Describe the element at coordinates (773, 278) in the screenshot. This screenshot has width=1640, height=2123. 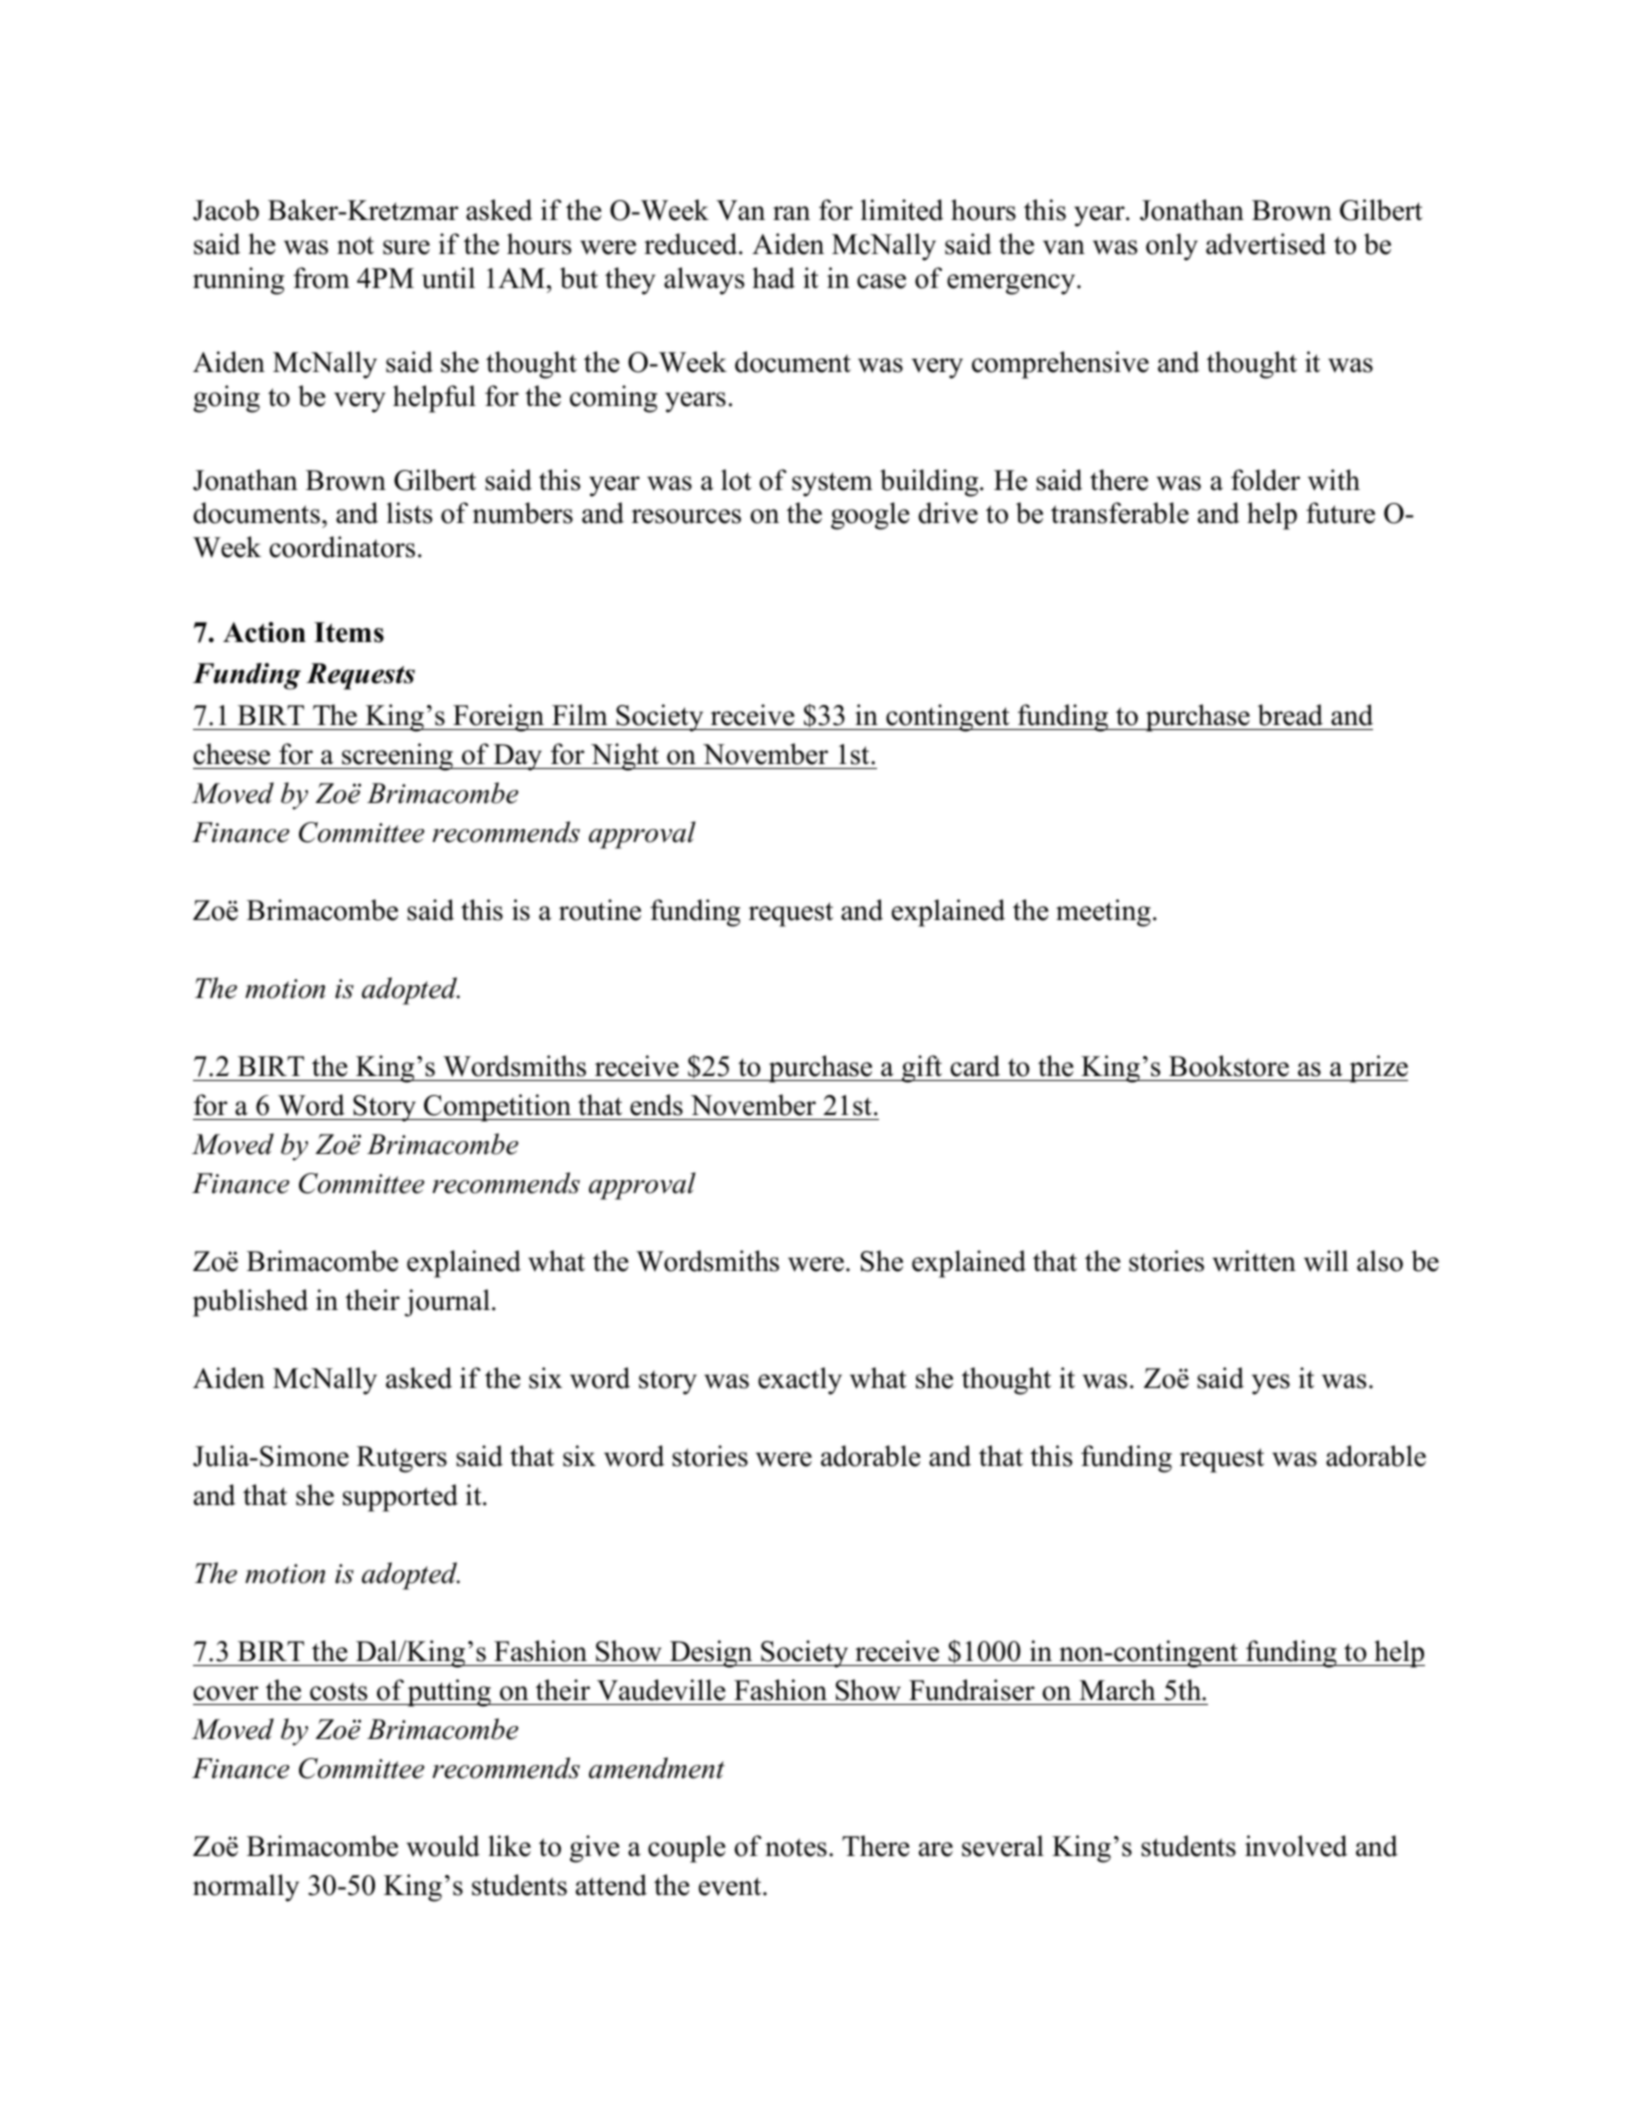
I see `had` at that location.
